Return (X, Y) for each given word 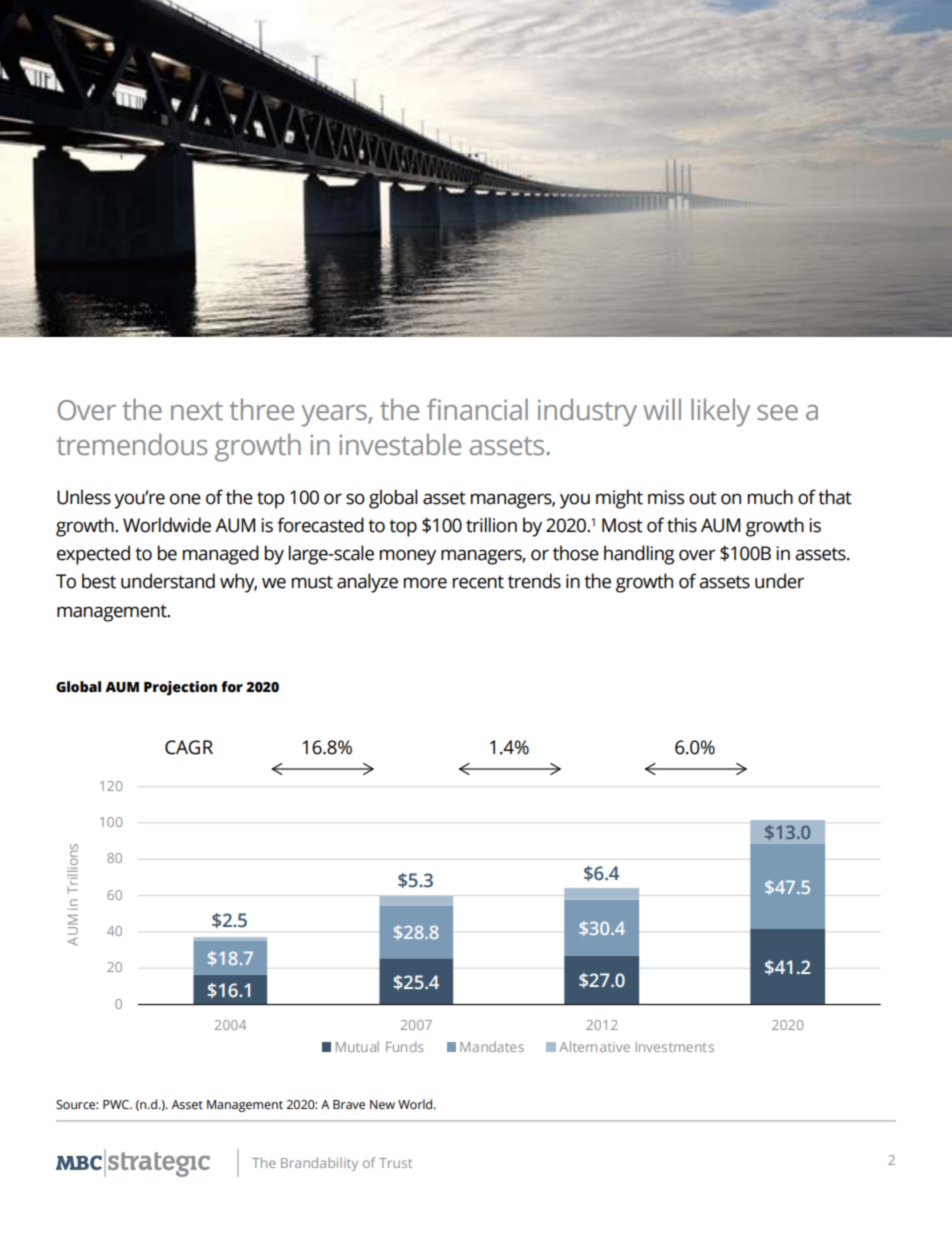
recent (478, 582)
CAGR (189, 747)
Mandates (492, 1046)
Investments (675, 1047)
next (197, 411)
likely (720, 412)
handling (639, 555)
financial (477, 409)
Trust (395, 1163)
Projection (180, 688)
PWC (117, 1105)
